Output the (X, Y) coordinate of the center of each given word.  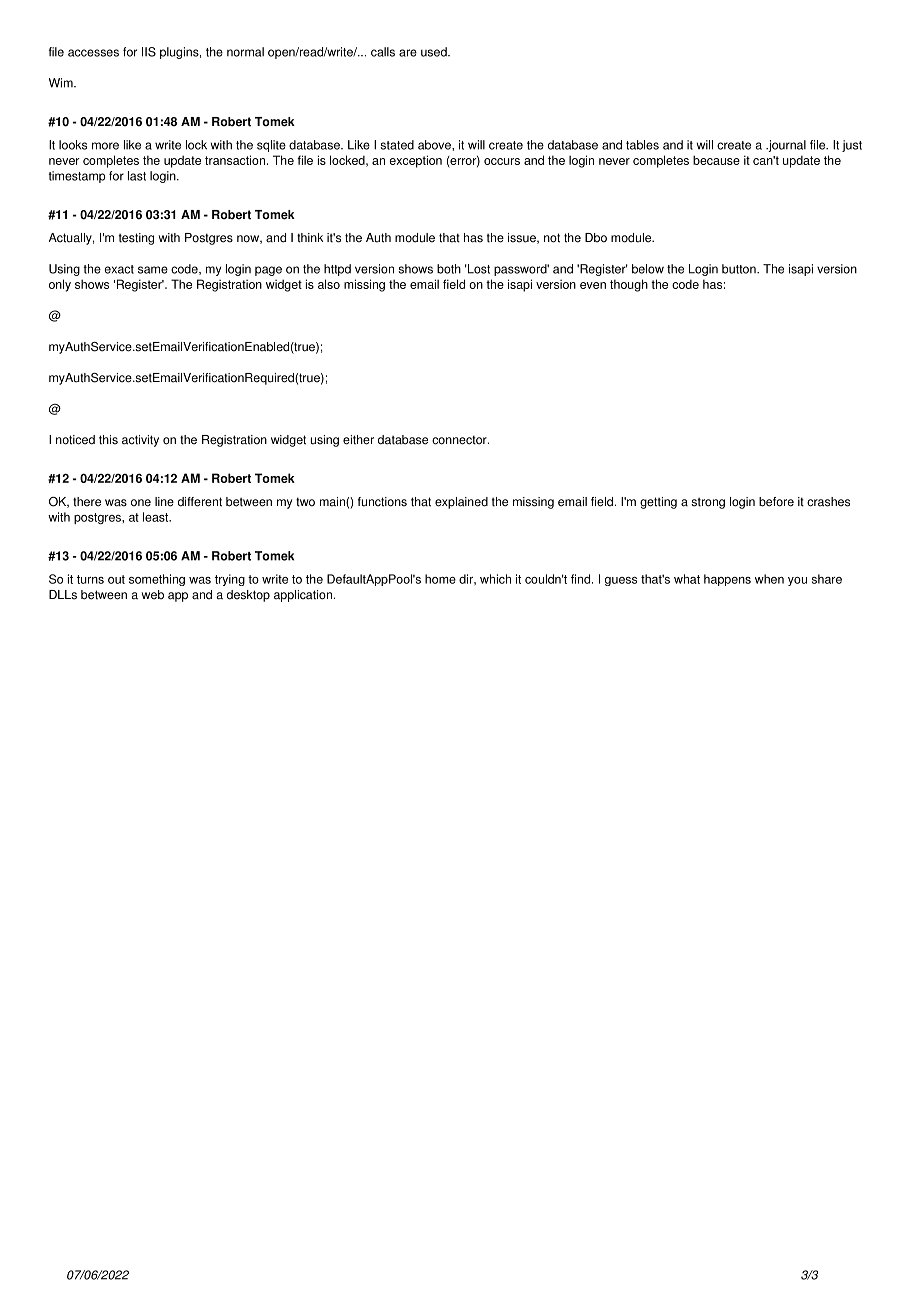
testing (136, 239)
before (776, 502)
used (435, 52)
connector (460, 440)
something (157, 580)
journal (786, 146)
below (648, 269)
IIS (149, 52)
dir (467, 579)
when (769, 579)
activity (140, 441)
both (449, 269)
